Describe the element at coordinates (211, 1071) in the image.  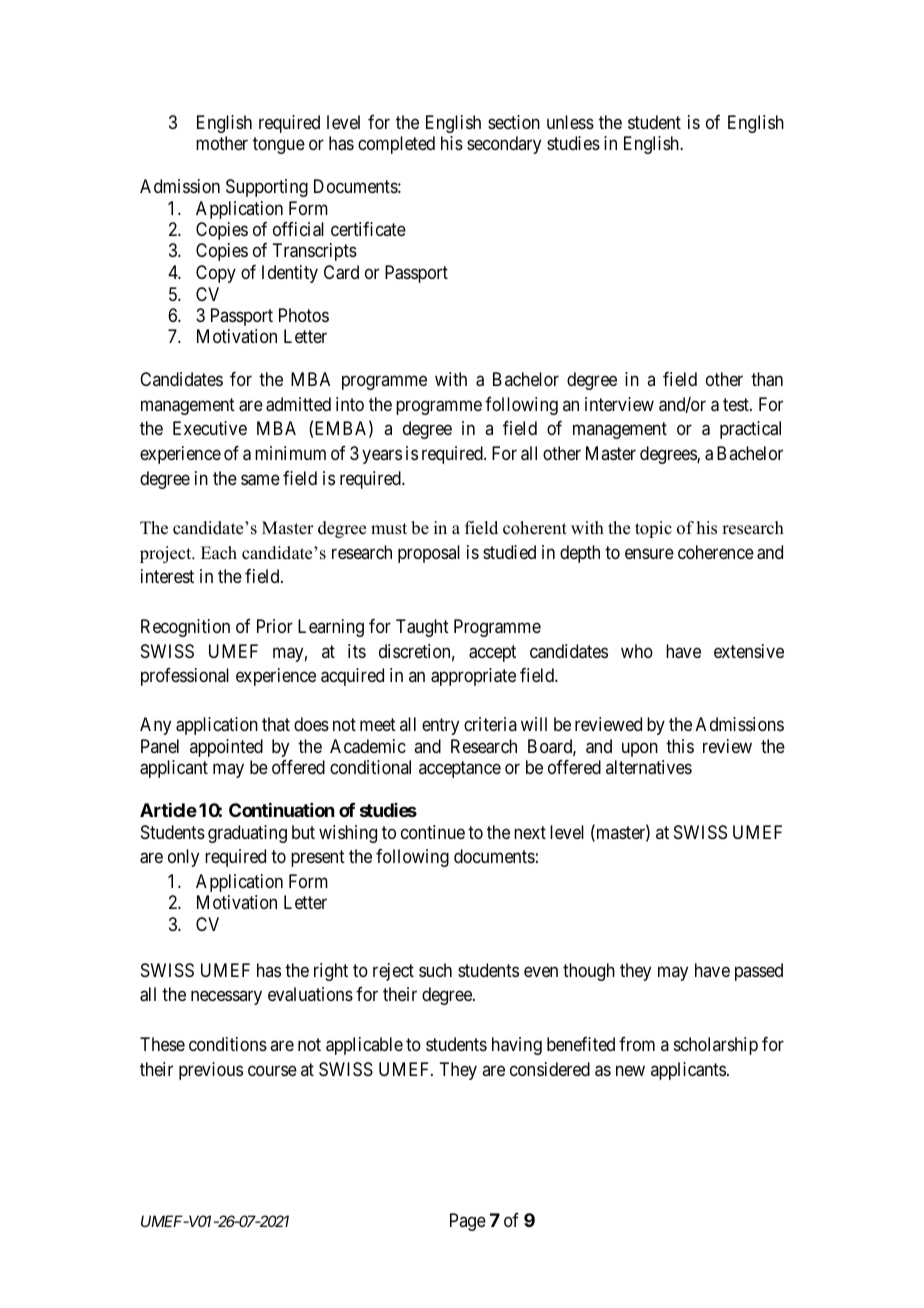
I see `previous` at that location.
